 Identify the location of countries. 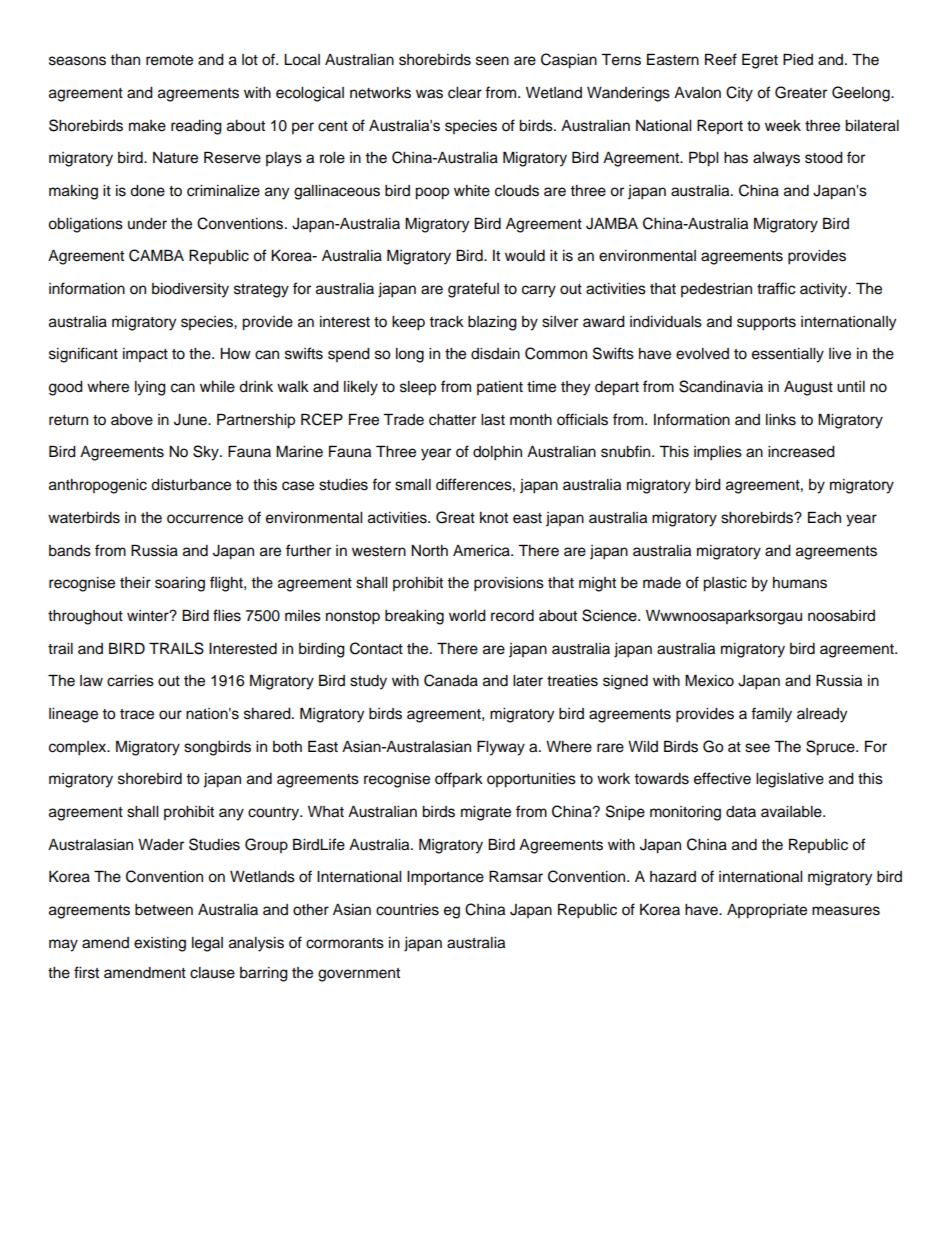
(407, 910).
